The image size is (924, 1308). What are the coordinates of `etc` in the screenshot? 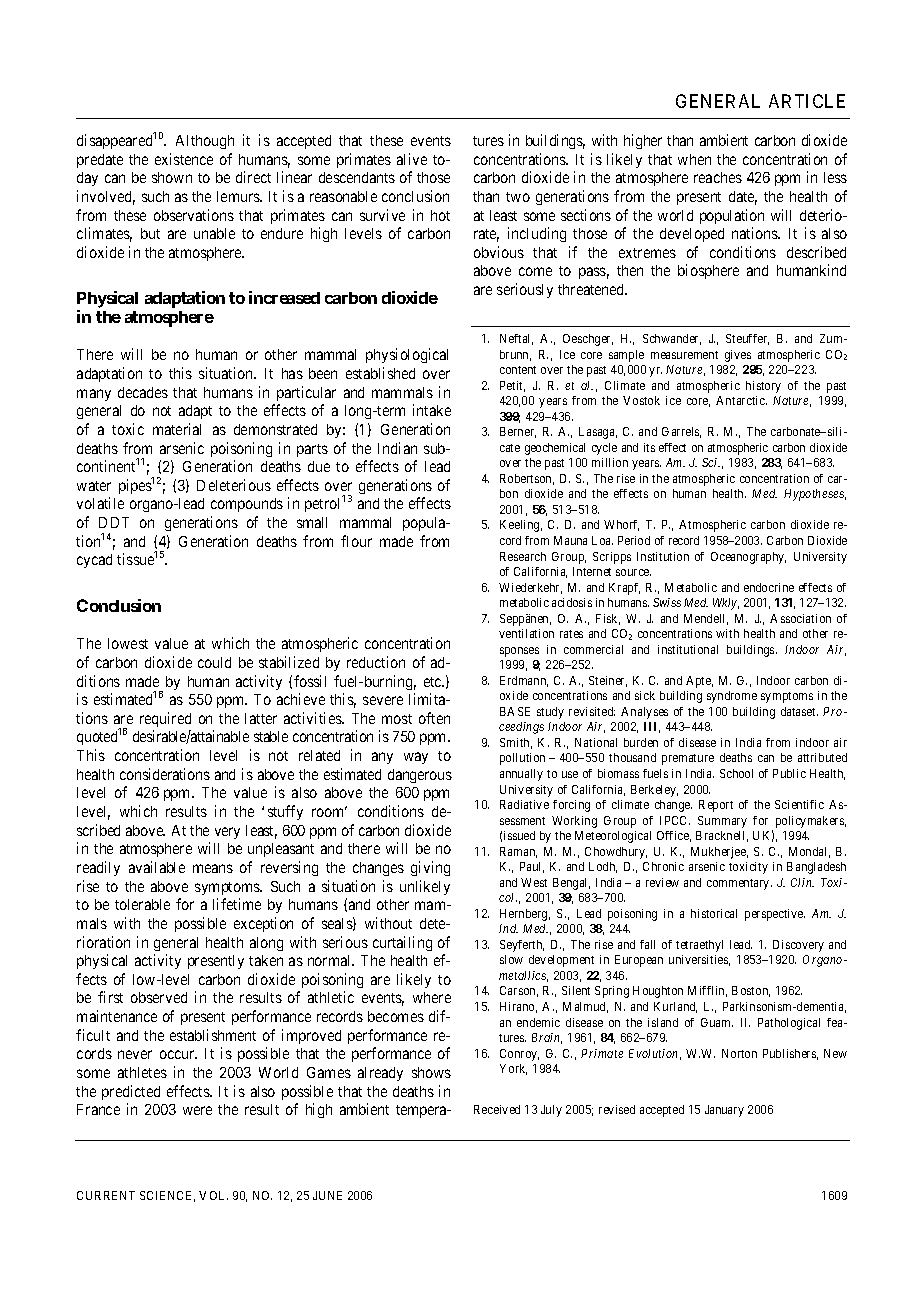 It's located at (434, 682).
